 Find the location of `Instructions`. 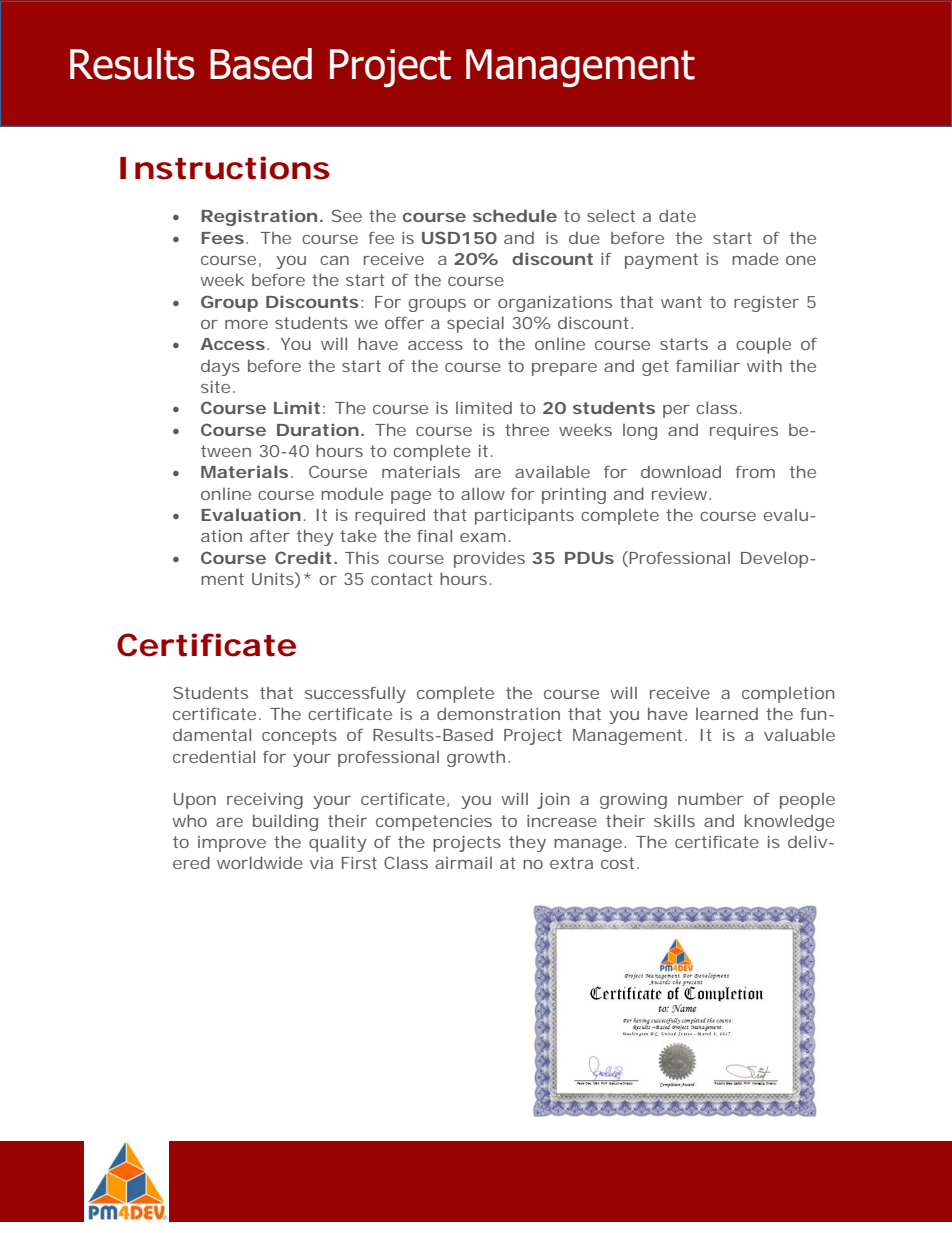

Instructions is located at coordinates (225, 168).
